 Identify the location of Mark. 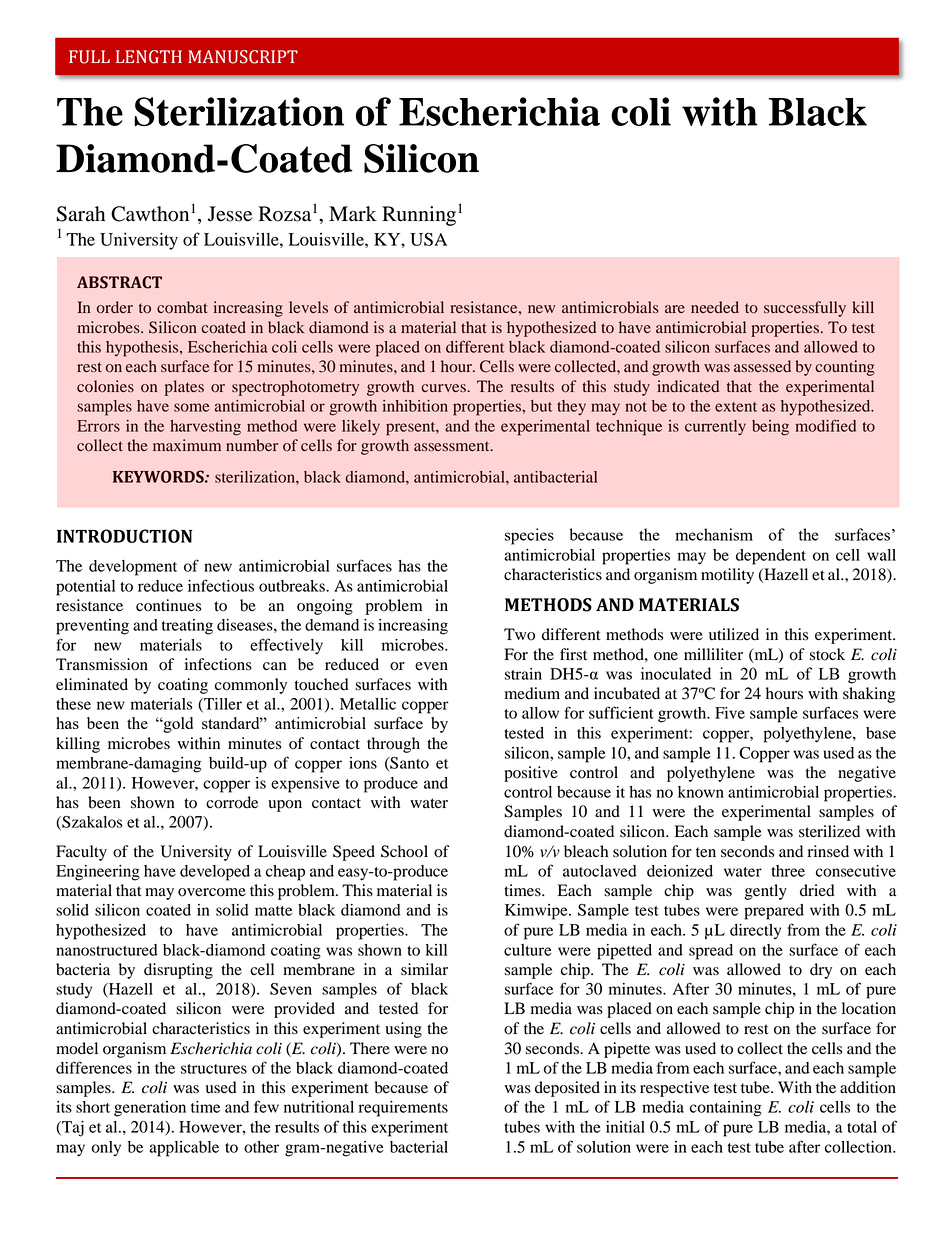
(353, 214).
